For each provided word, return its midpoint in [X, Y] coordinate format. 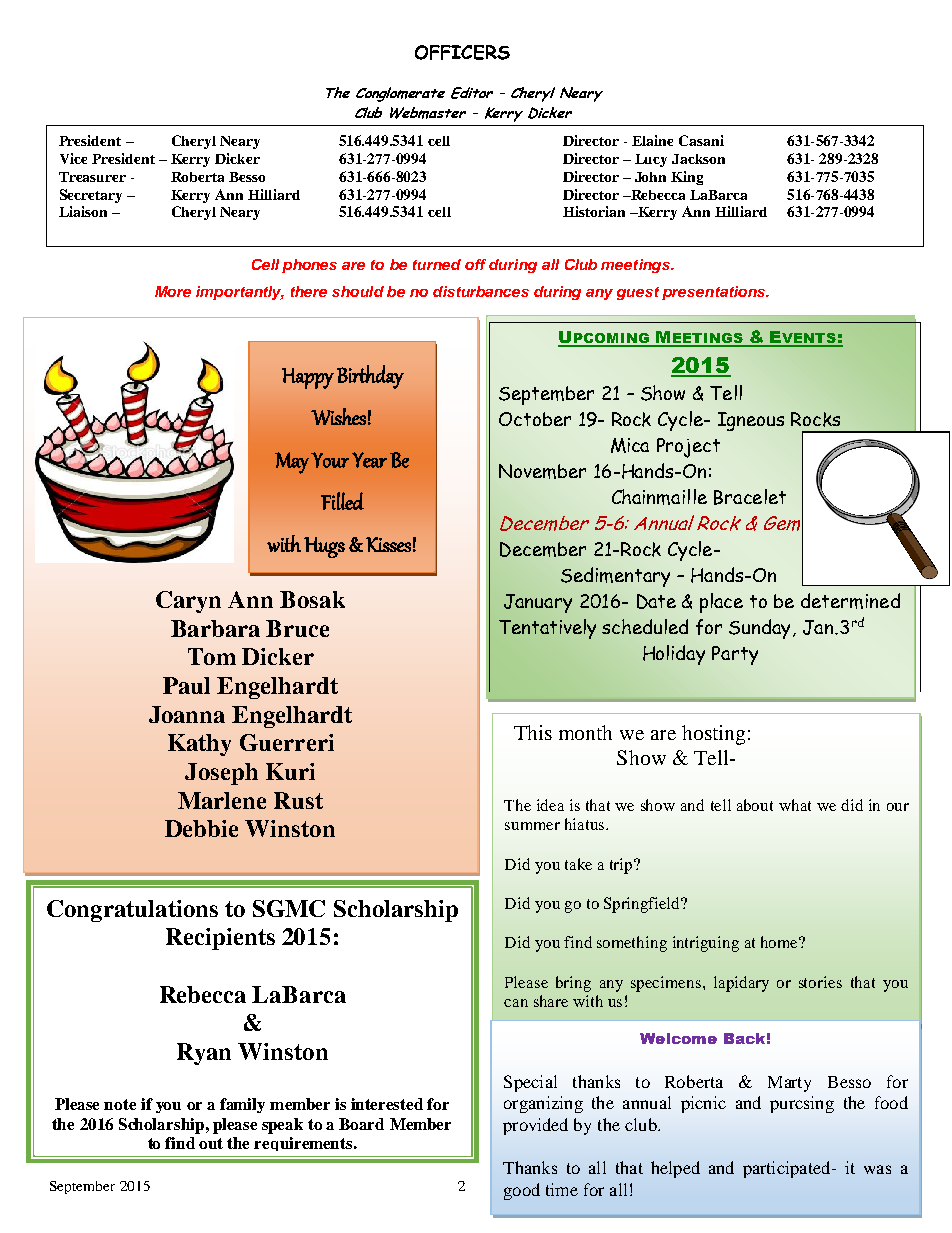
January [538, 603]
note [120, 1104]
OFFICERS [462, 52]
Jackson [698, 159]
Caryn [188, 602]
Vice [73, 158]
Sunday [761, 629]
